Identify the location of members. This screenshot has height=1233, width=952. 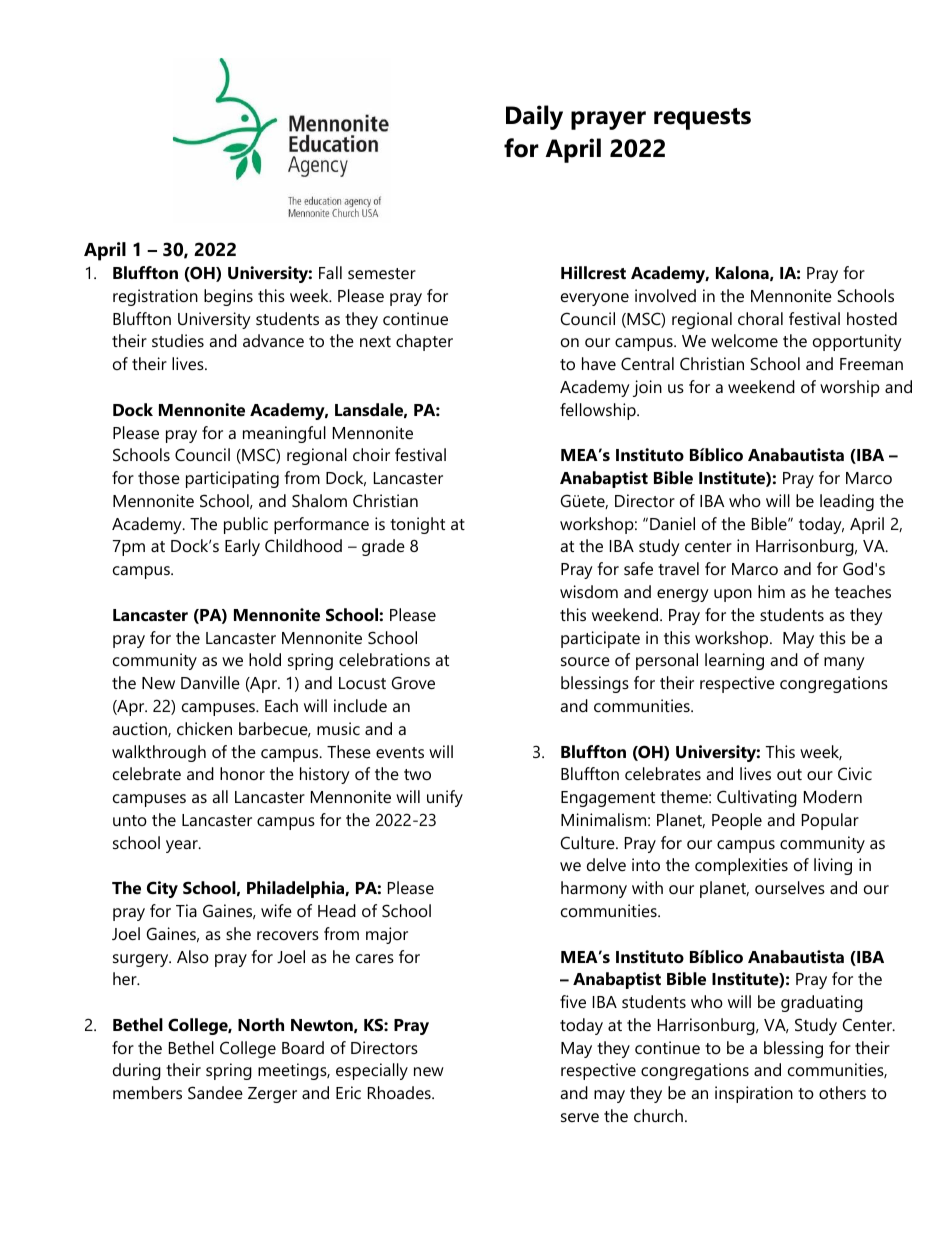
(147, 1092).
